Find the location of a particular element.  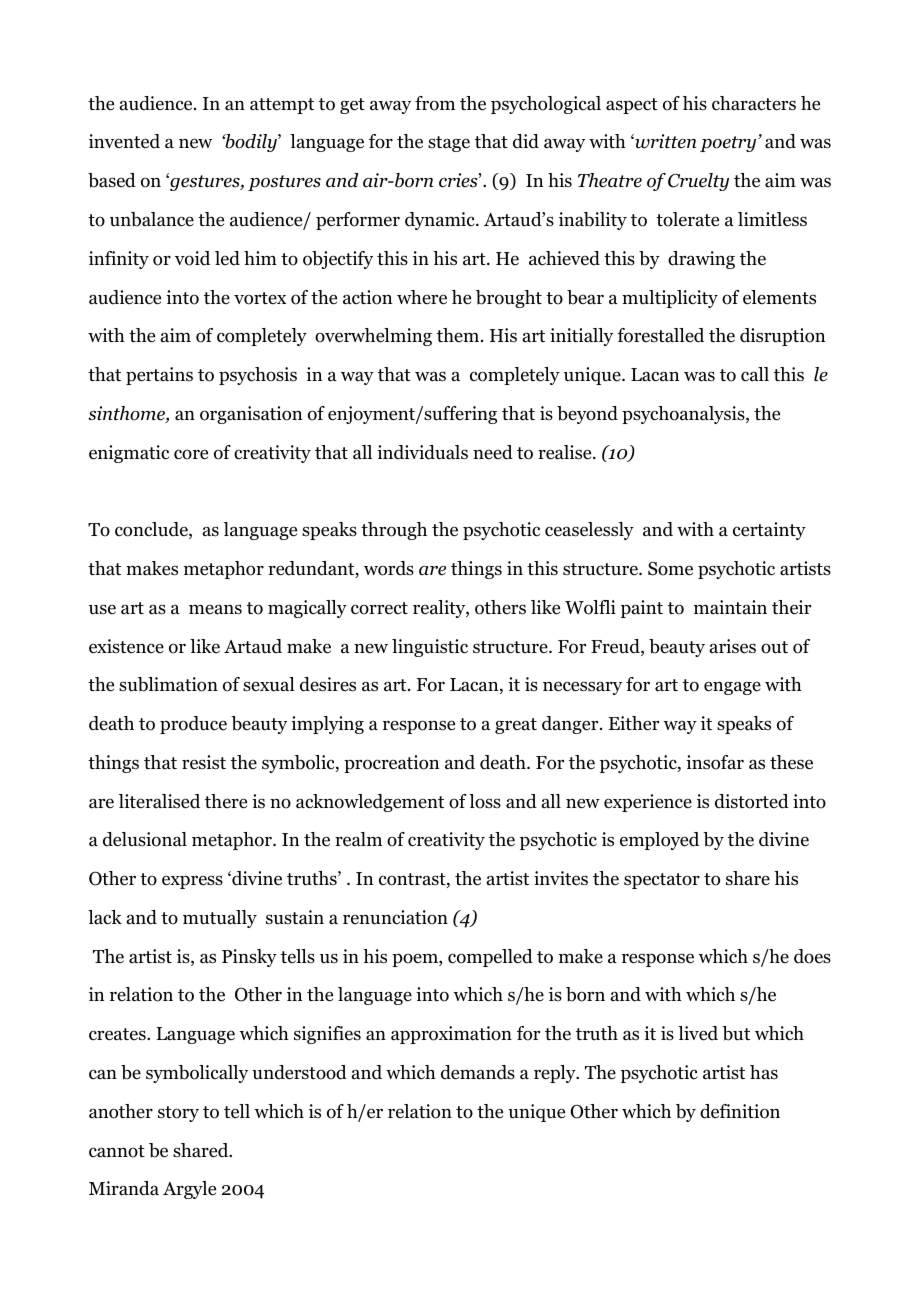

poetry is located at coordinates (729, 144).
